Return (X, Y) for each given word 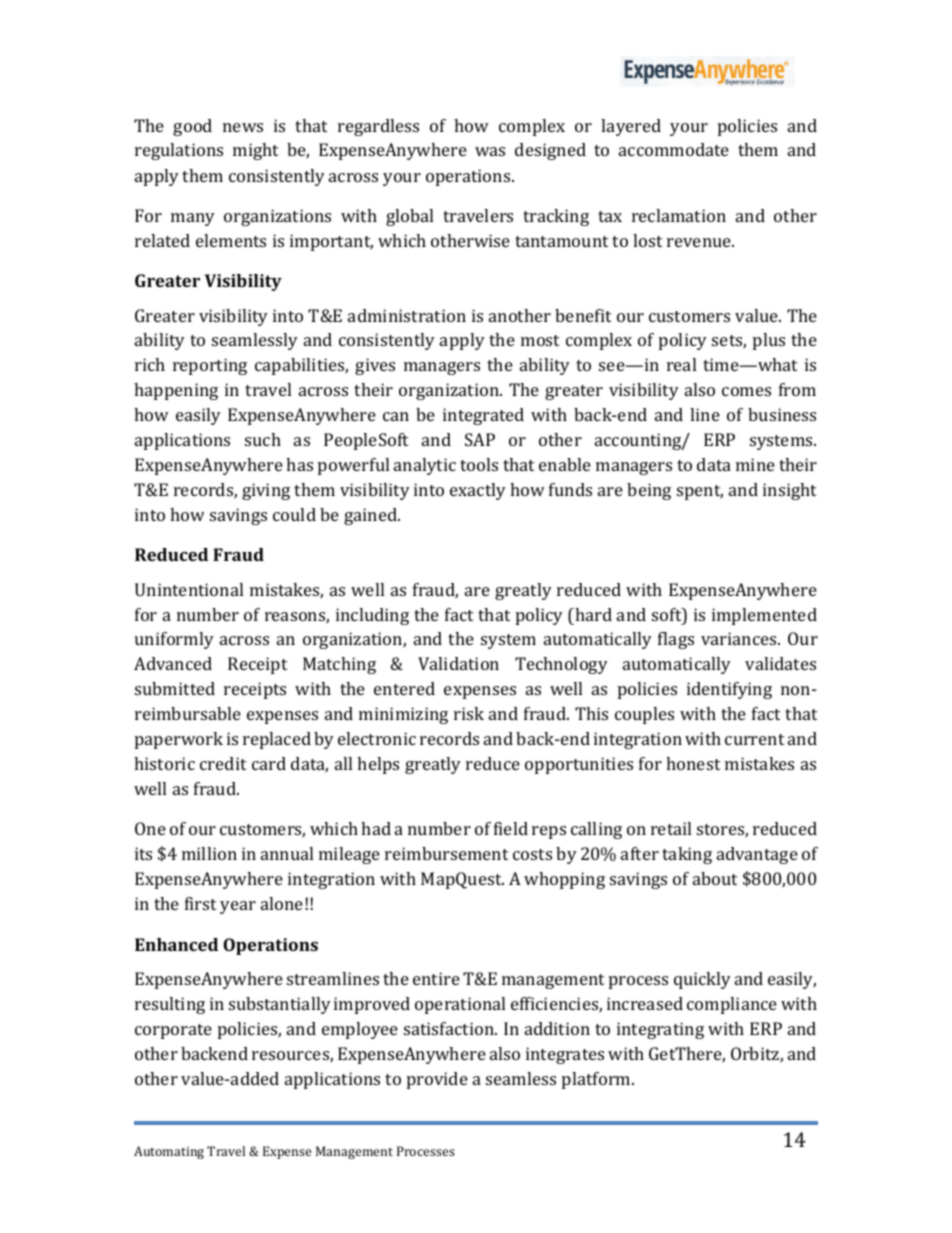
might (255, 151)
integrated (483, 416)
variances (740, 638)
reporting (210, 366)
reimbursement (446, 853)
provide (437, 1080)
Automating (169, 1152)
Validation (458, 663)
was (490, 151)
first (200, 903)
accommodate (674, 149)
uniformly (174, 640)
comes (746, 391)
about (715, 878)
